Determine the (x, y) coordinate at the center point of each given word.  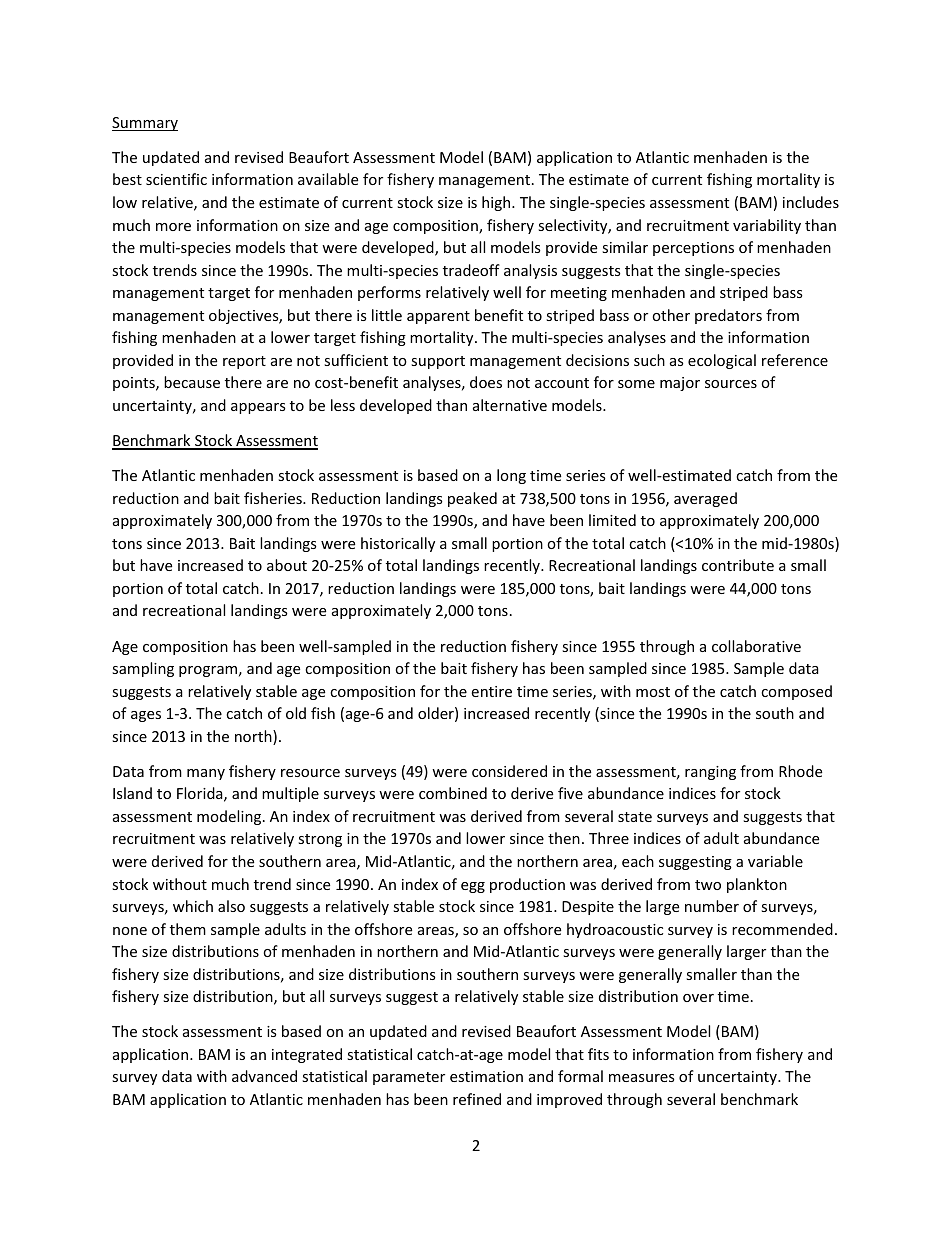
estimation (486, 1076)
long (511, 476)
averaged (705, 499)
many (206, 774)
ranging (710, 773)
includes (811, 202)
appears (258, 408)
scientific (176, 179)
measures (642, 1078)
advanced (264, 1076)
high (497, 203)
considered (509, 771)
